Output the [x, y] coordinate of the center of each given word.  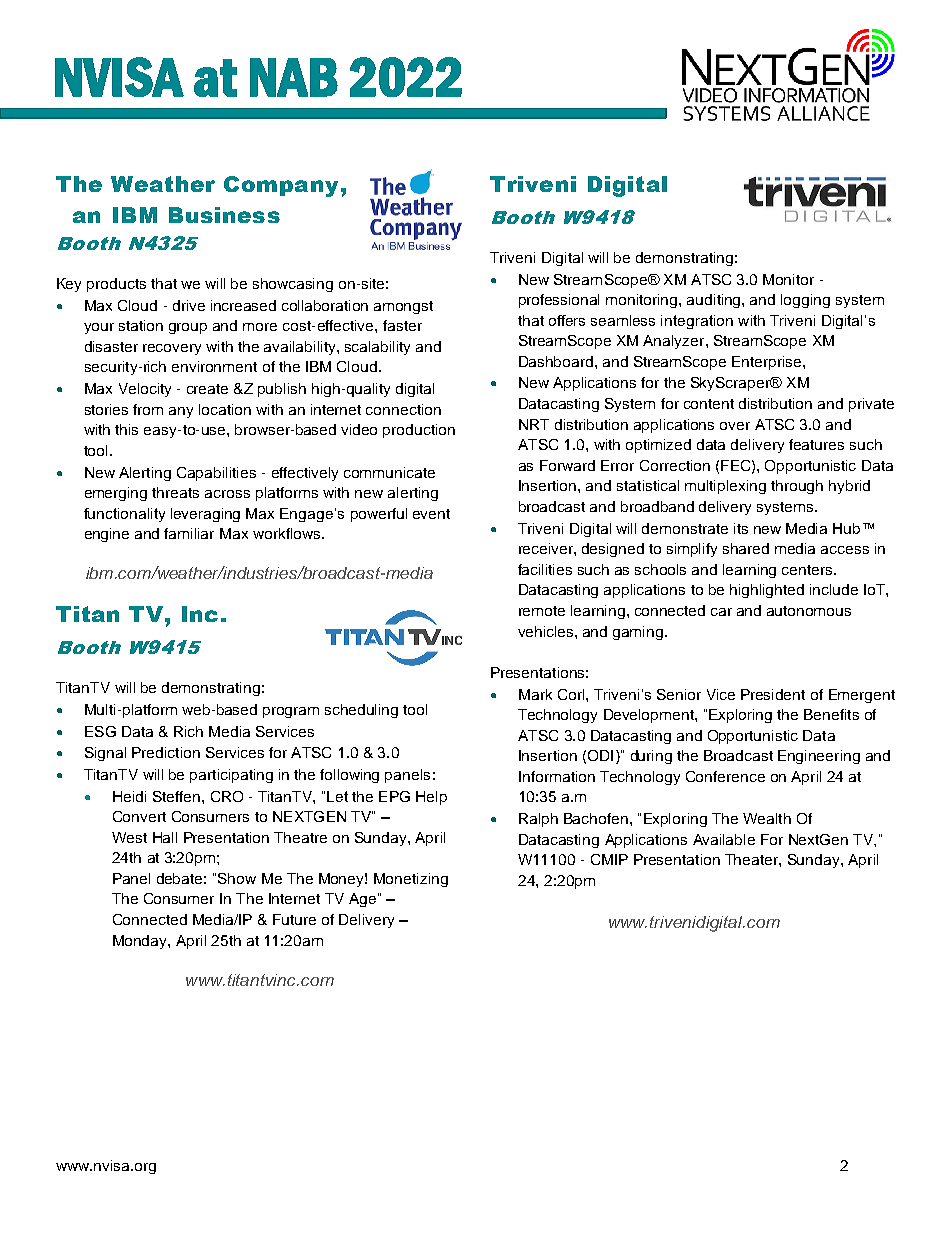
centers [808, 570]
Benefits [831, 714]
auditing [715, 301]
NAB [294, 77]
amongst [403, 307]
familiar [189, 533]
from [148, 409]
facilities [545, 569]
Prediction [166, 752]
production [419, 431]
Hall [165, 837]
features [816, 444]
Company [281, 186]
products [116, 285]
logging [805, 301]
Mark [535, 694]
